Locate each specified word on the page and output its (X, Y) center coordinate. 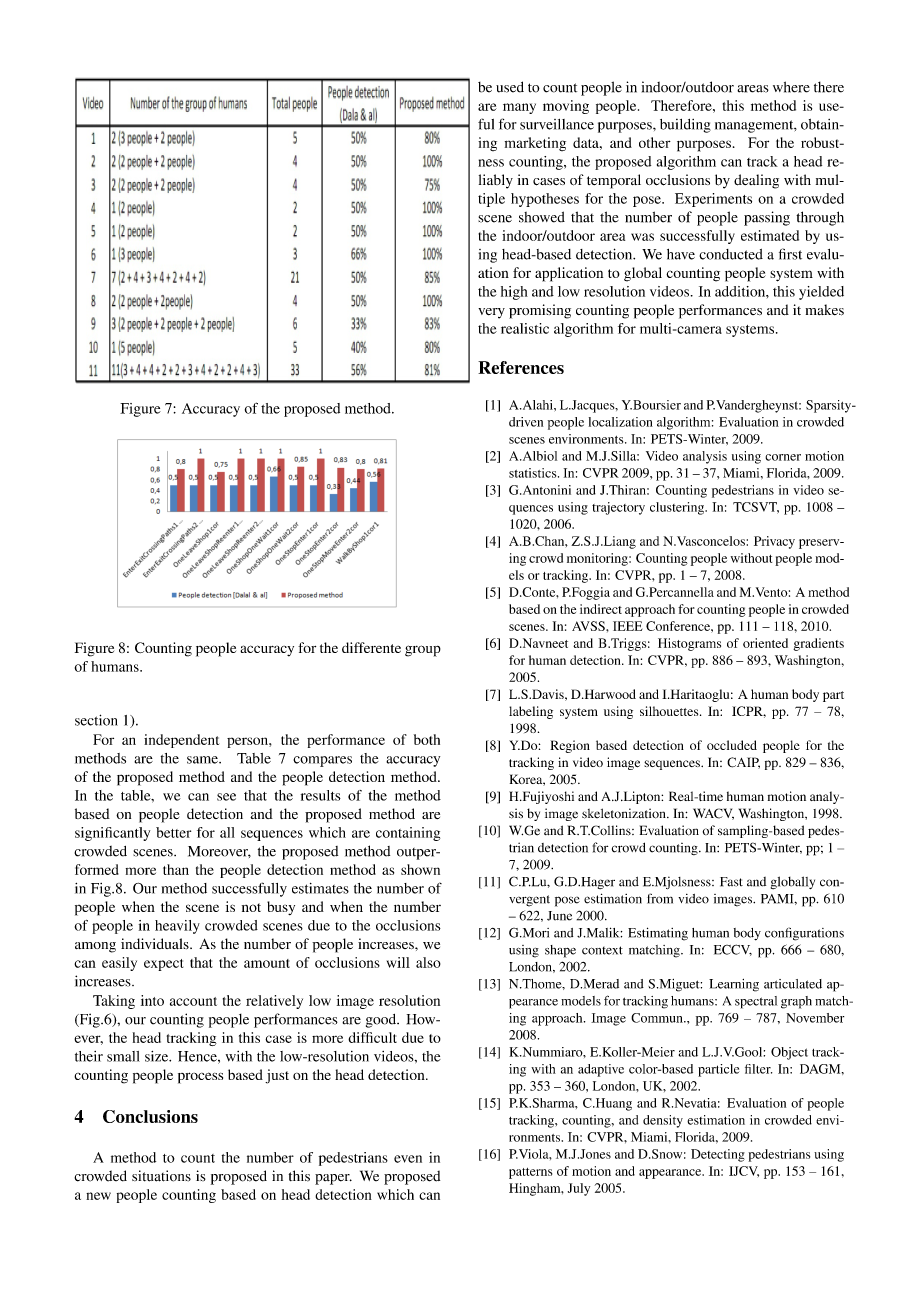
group (423, 651)
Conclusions (150, 1116)
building (685, 126)
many (519, 108)
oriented (765, 643)
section (96, 720)
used (510, 87)
